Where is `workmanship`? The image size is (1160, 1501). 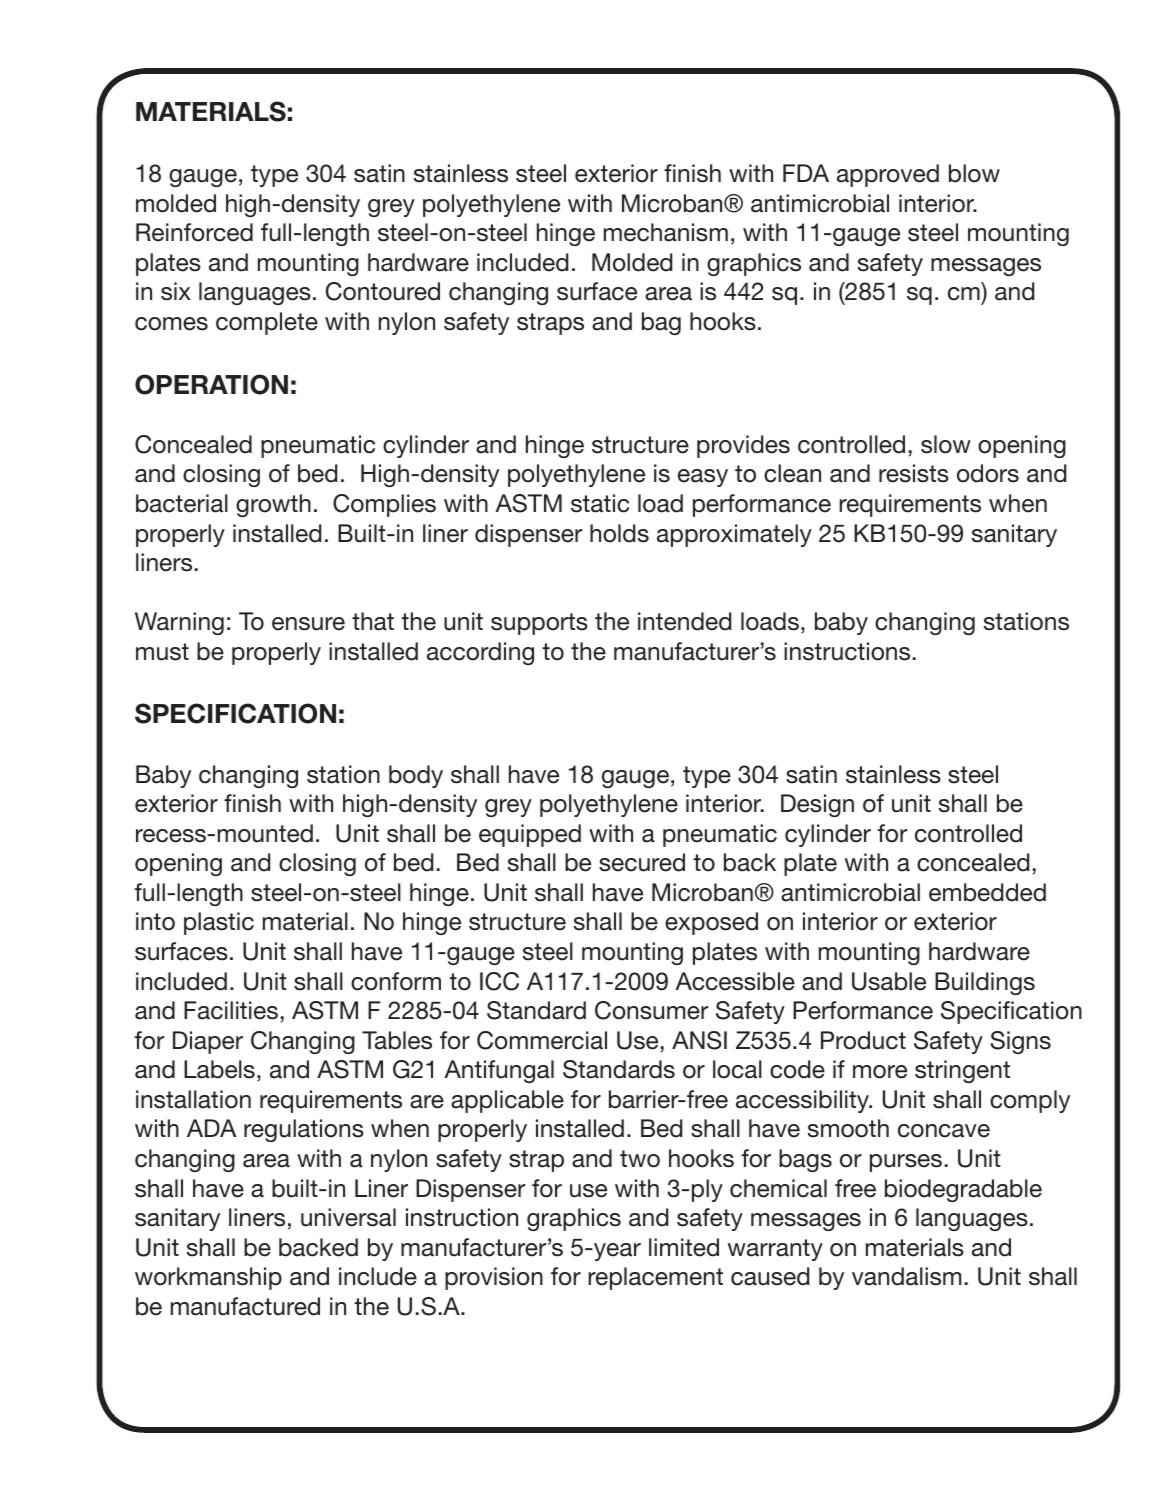 workmanship is located at coordinates (208, 1278).
